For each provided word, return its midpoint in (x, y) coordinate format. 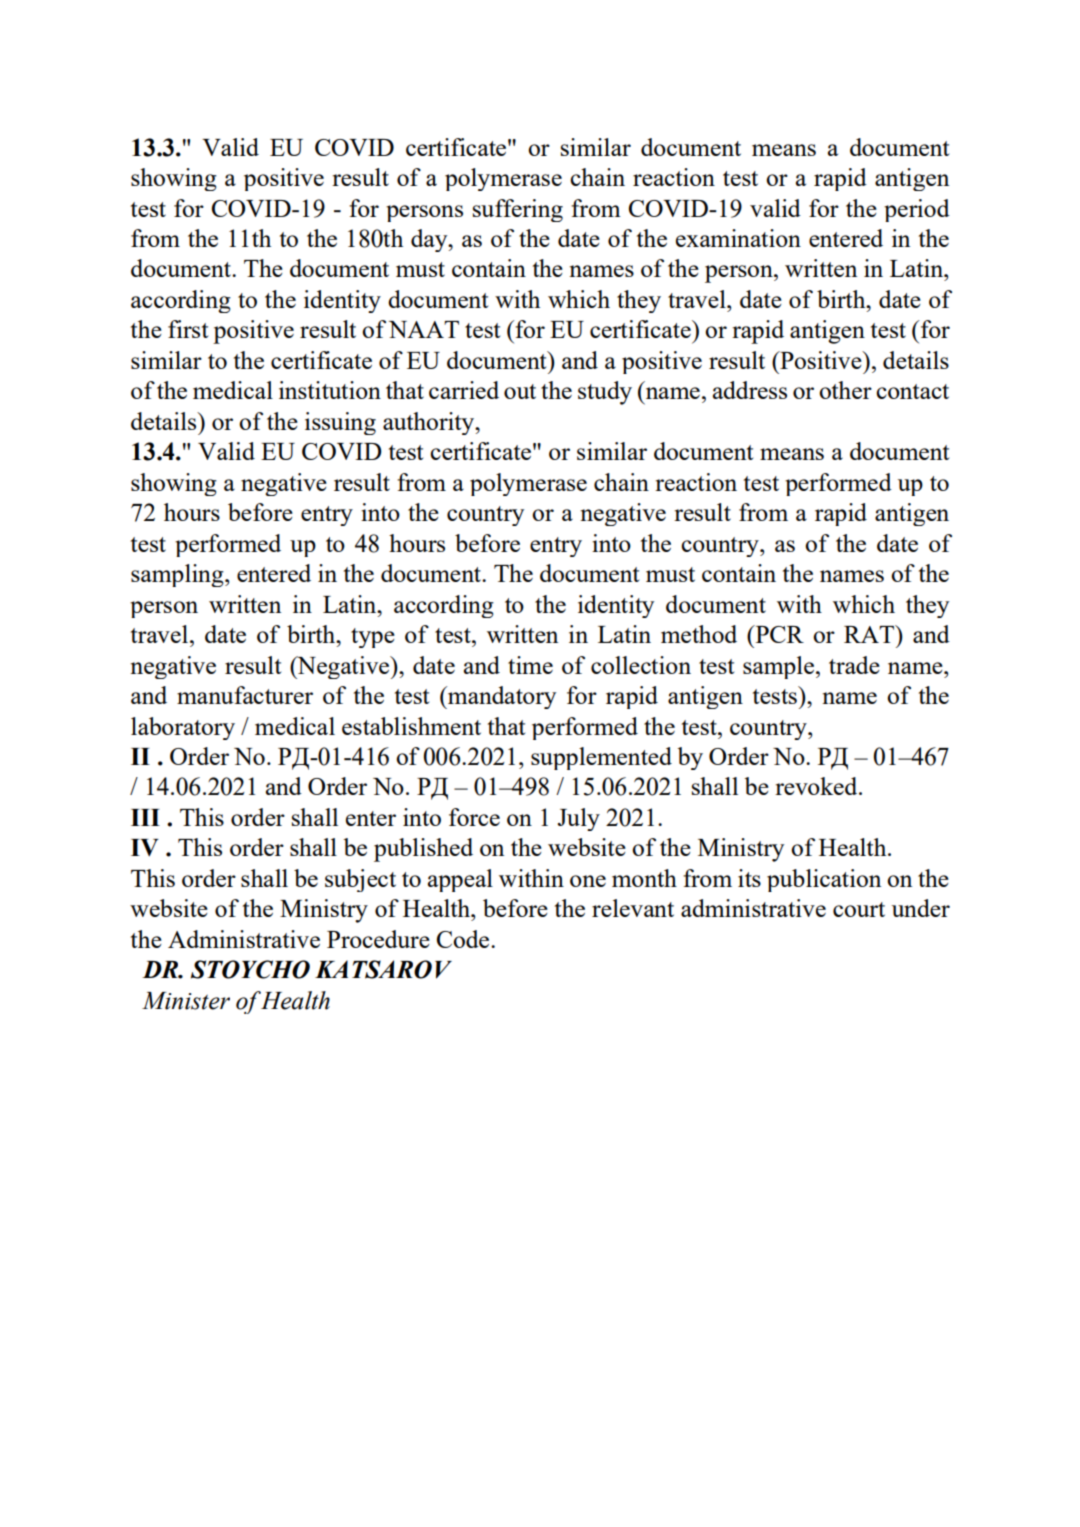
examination (738, 238)
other (845, 390)
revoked (817, 786)
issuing (340, 423)
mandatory (501, 697)
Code (464, 939)
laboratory (183, 728)
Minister (186, 1001)
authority (430, 423)
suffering (518, 210)
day (430, 240)
